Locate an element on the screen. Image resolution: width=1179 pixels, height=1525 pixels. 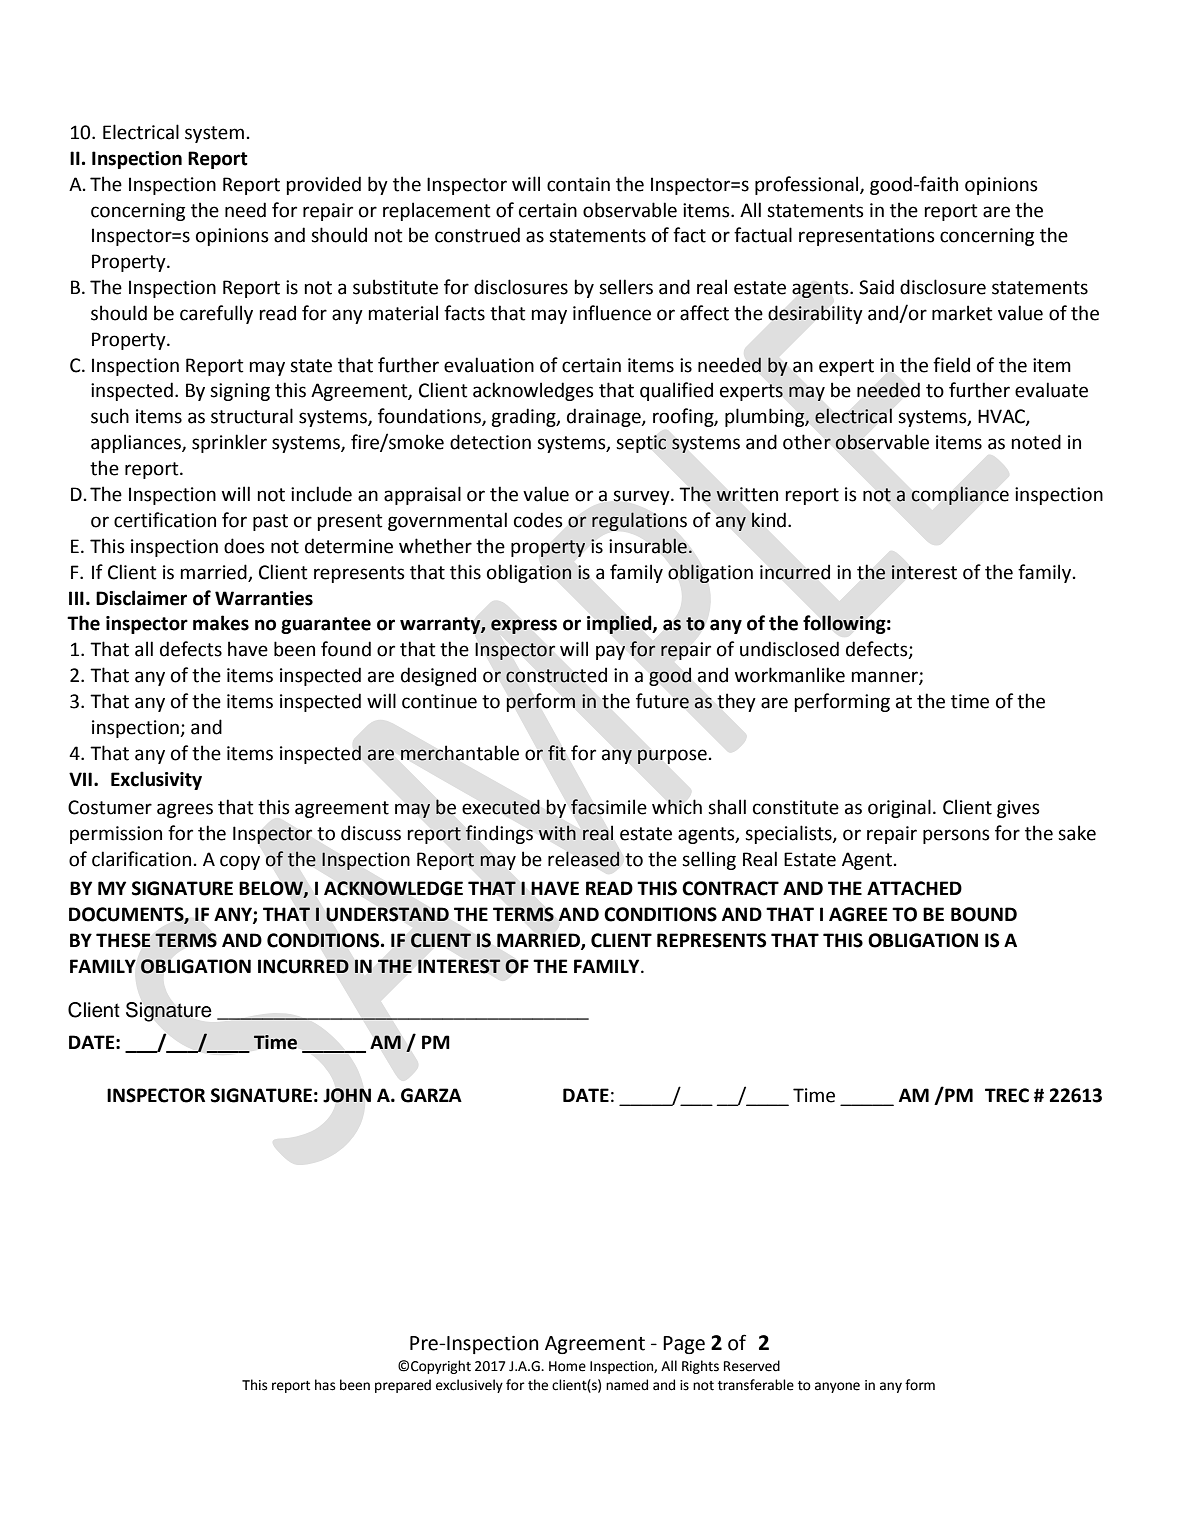
released is located at coordinates (583, 859).
